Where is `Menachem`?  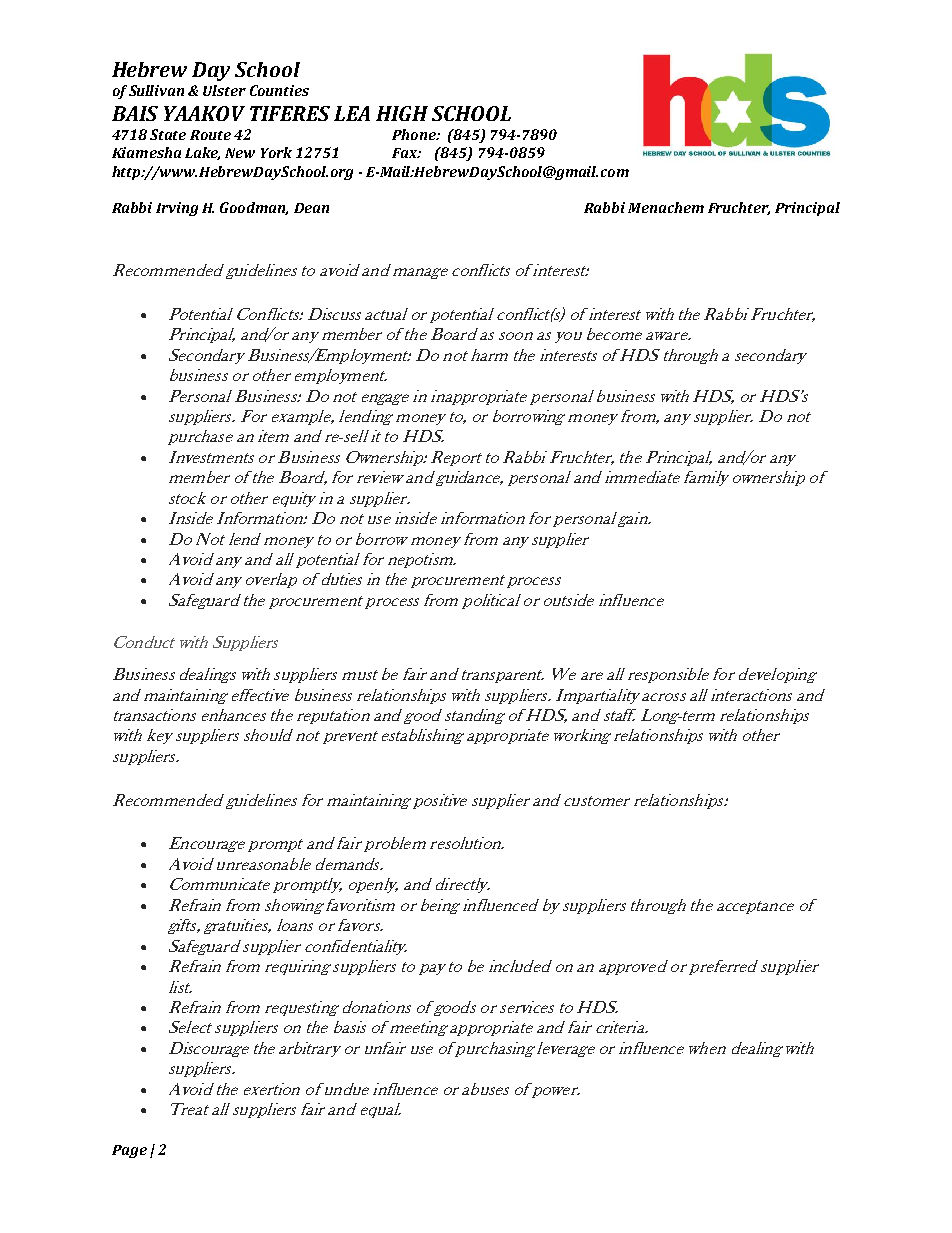
Menachem is located at coordinates (666, 207).
